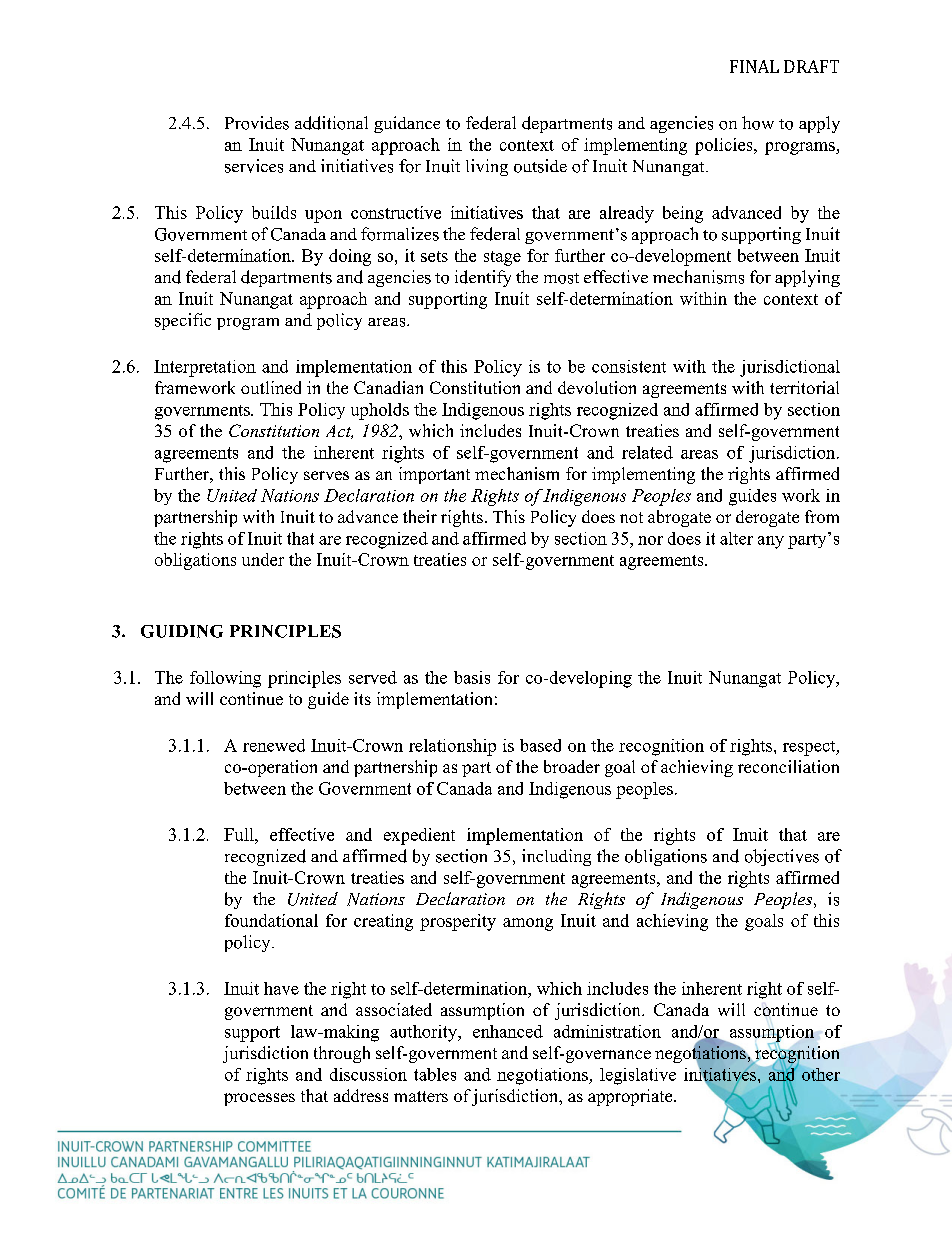 The height and width of the page is (1233, 952). Describe the element at coordinates (274, 745) in the page. I see `renewed` at that location.
